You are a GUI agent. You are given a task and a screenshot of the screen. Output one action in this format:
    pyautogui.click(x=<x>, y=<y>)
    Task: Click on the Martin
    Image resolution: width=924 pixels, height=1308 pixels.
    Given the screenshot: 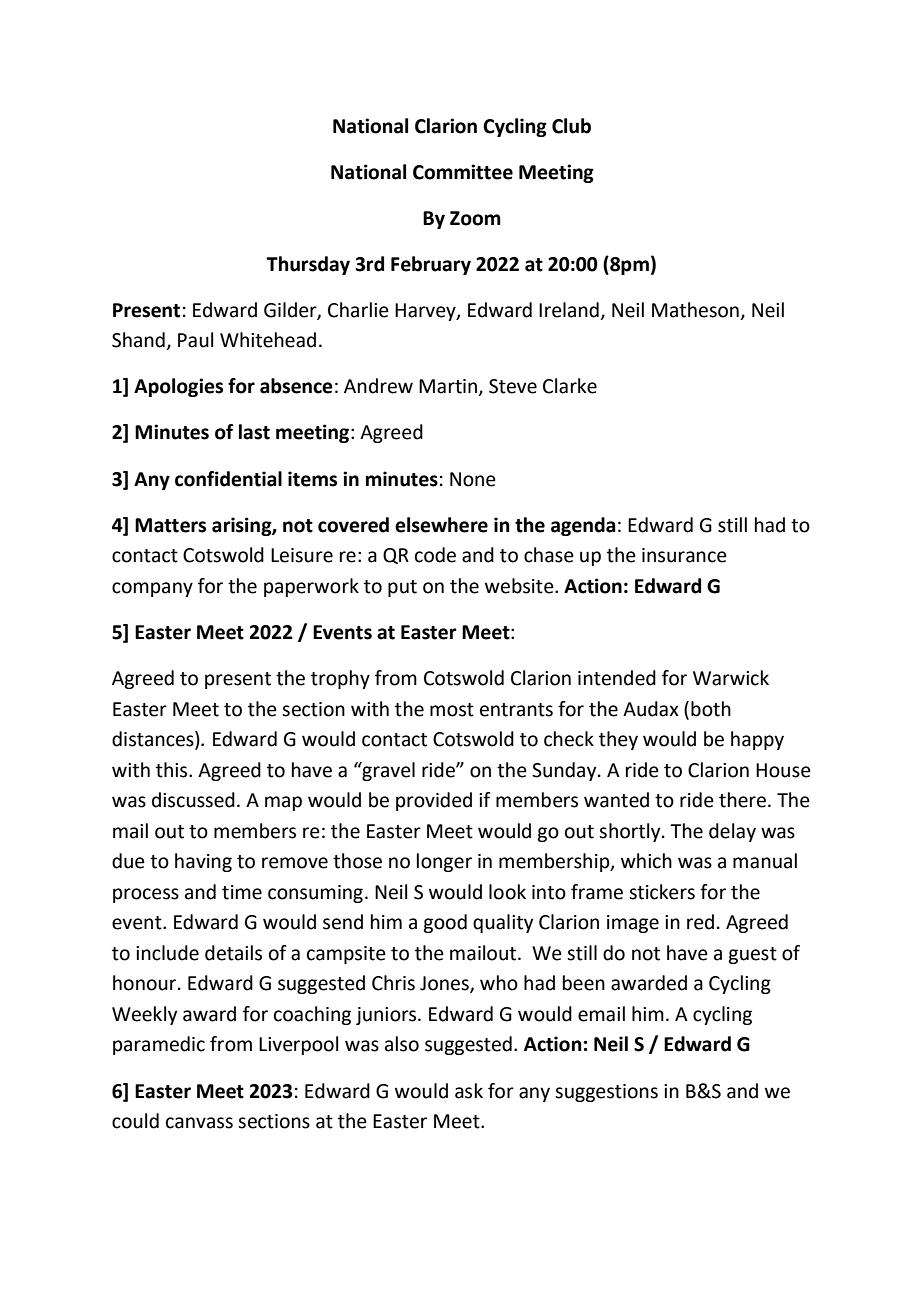 What is the action you would take?
    pyautogui.click(x=448, y=386)
